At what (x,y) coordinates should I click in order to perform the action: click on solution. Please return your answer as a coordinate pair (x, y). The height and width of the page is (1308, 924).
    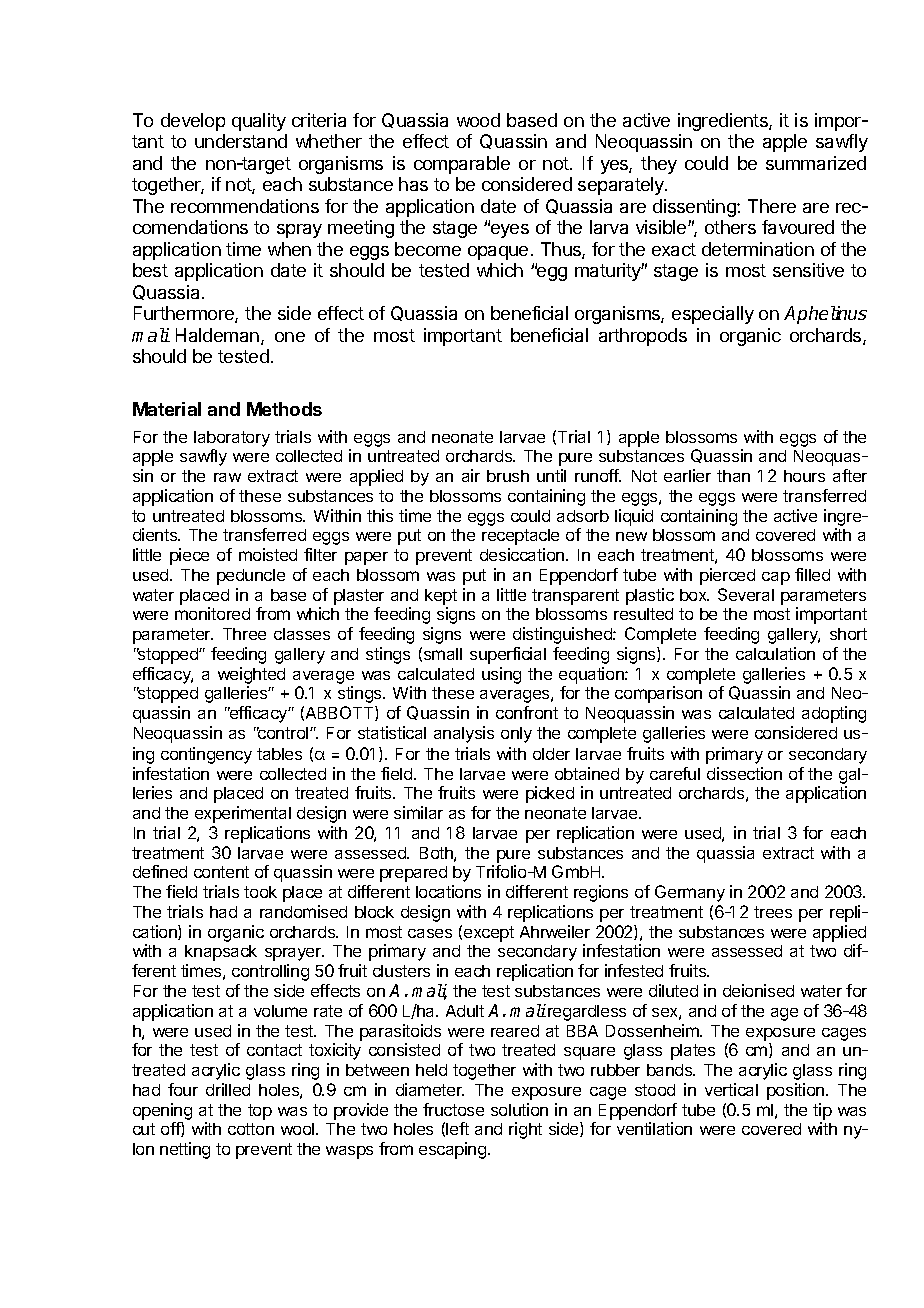
    Looking at the image, I should click on (519, 1109).
